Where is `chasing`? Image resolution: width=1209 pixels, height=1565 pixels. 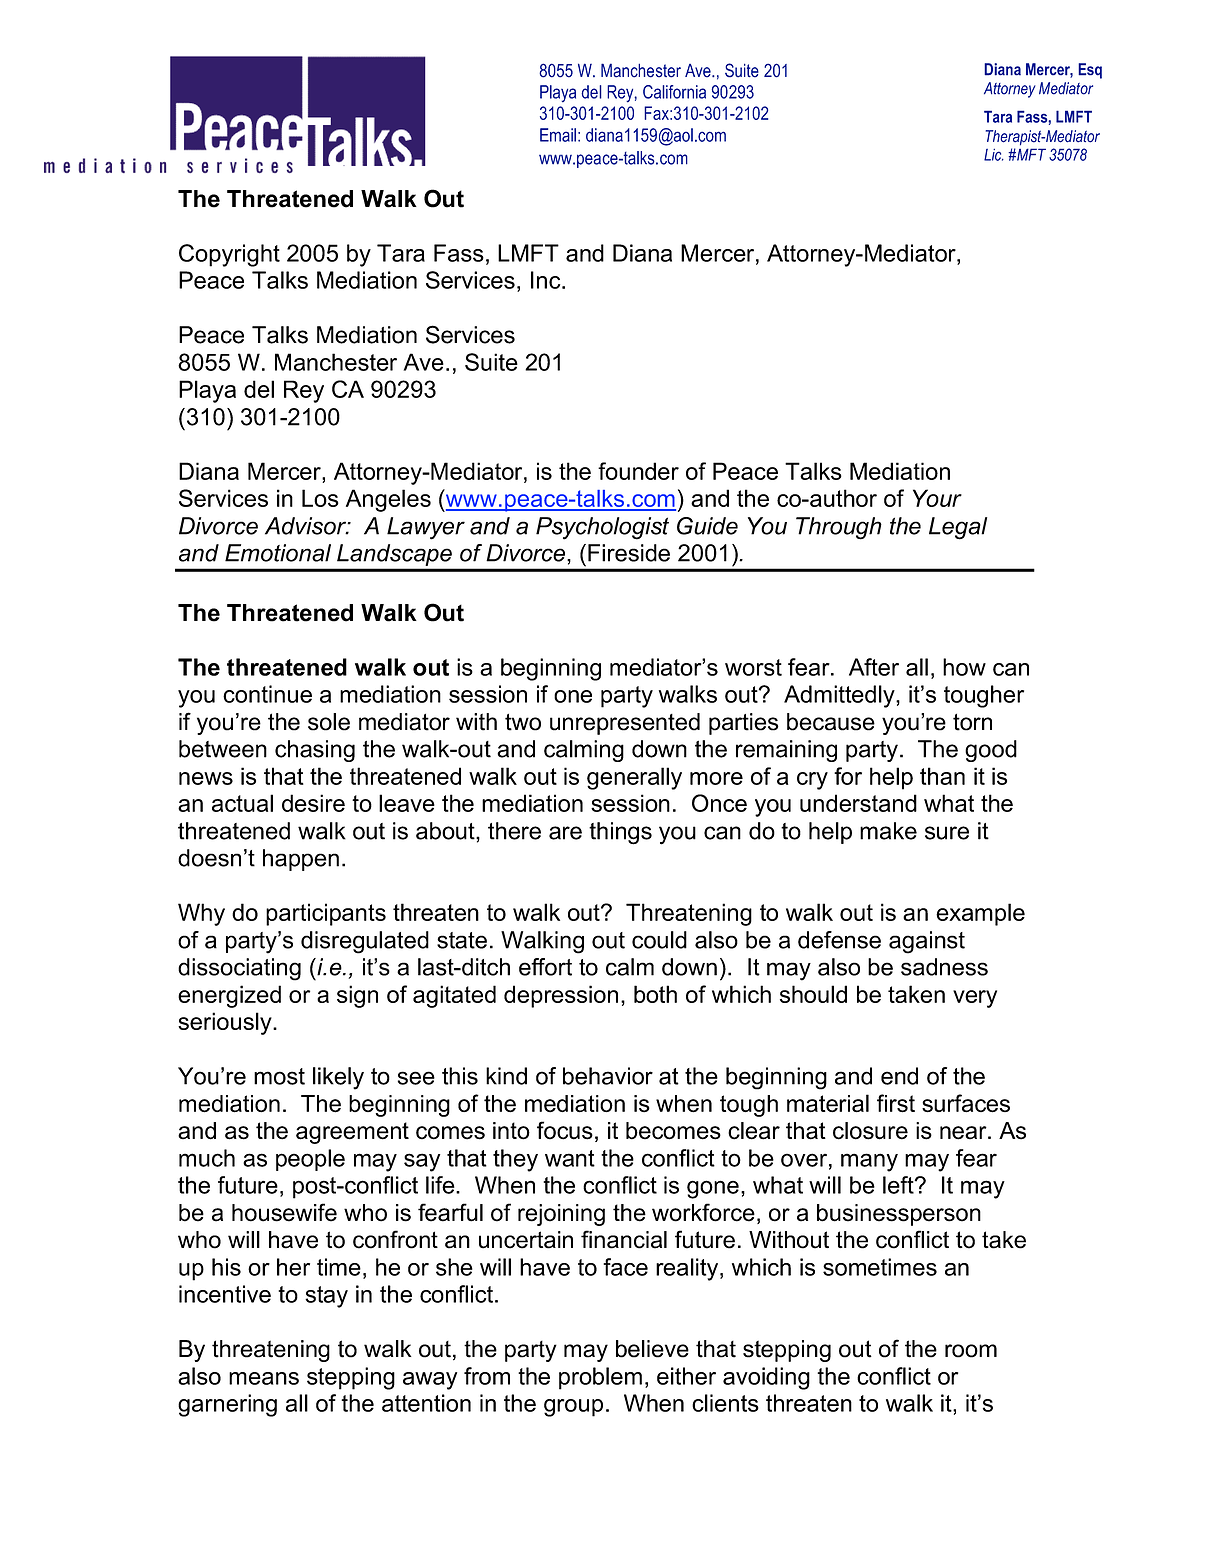 chasing is located at coordinates (315, 751).
